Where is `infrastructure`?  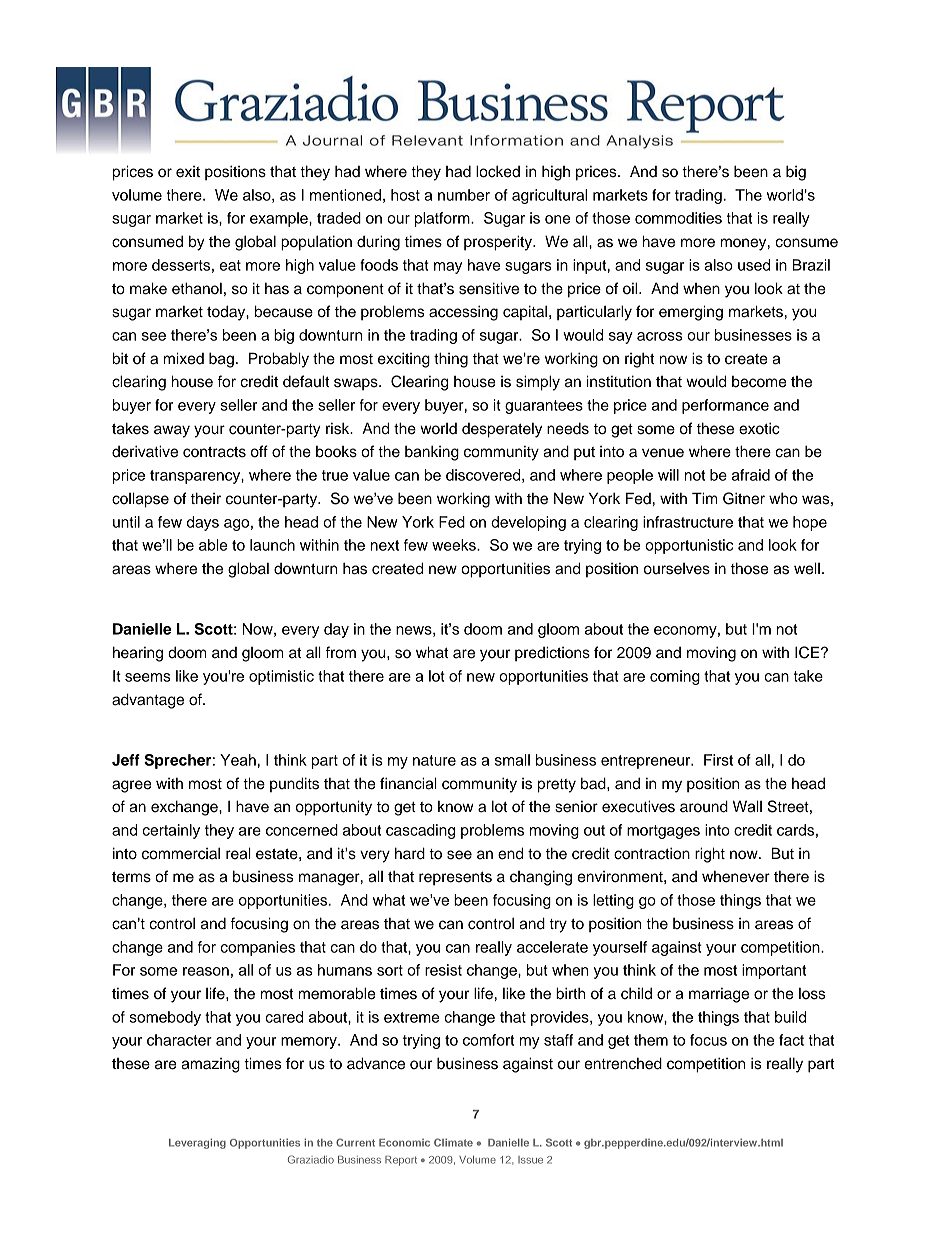
infrastructure is located at coordinates (688, 522).
